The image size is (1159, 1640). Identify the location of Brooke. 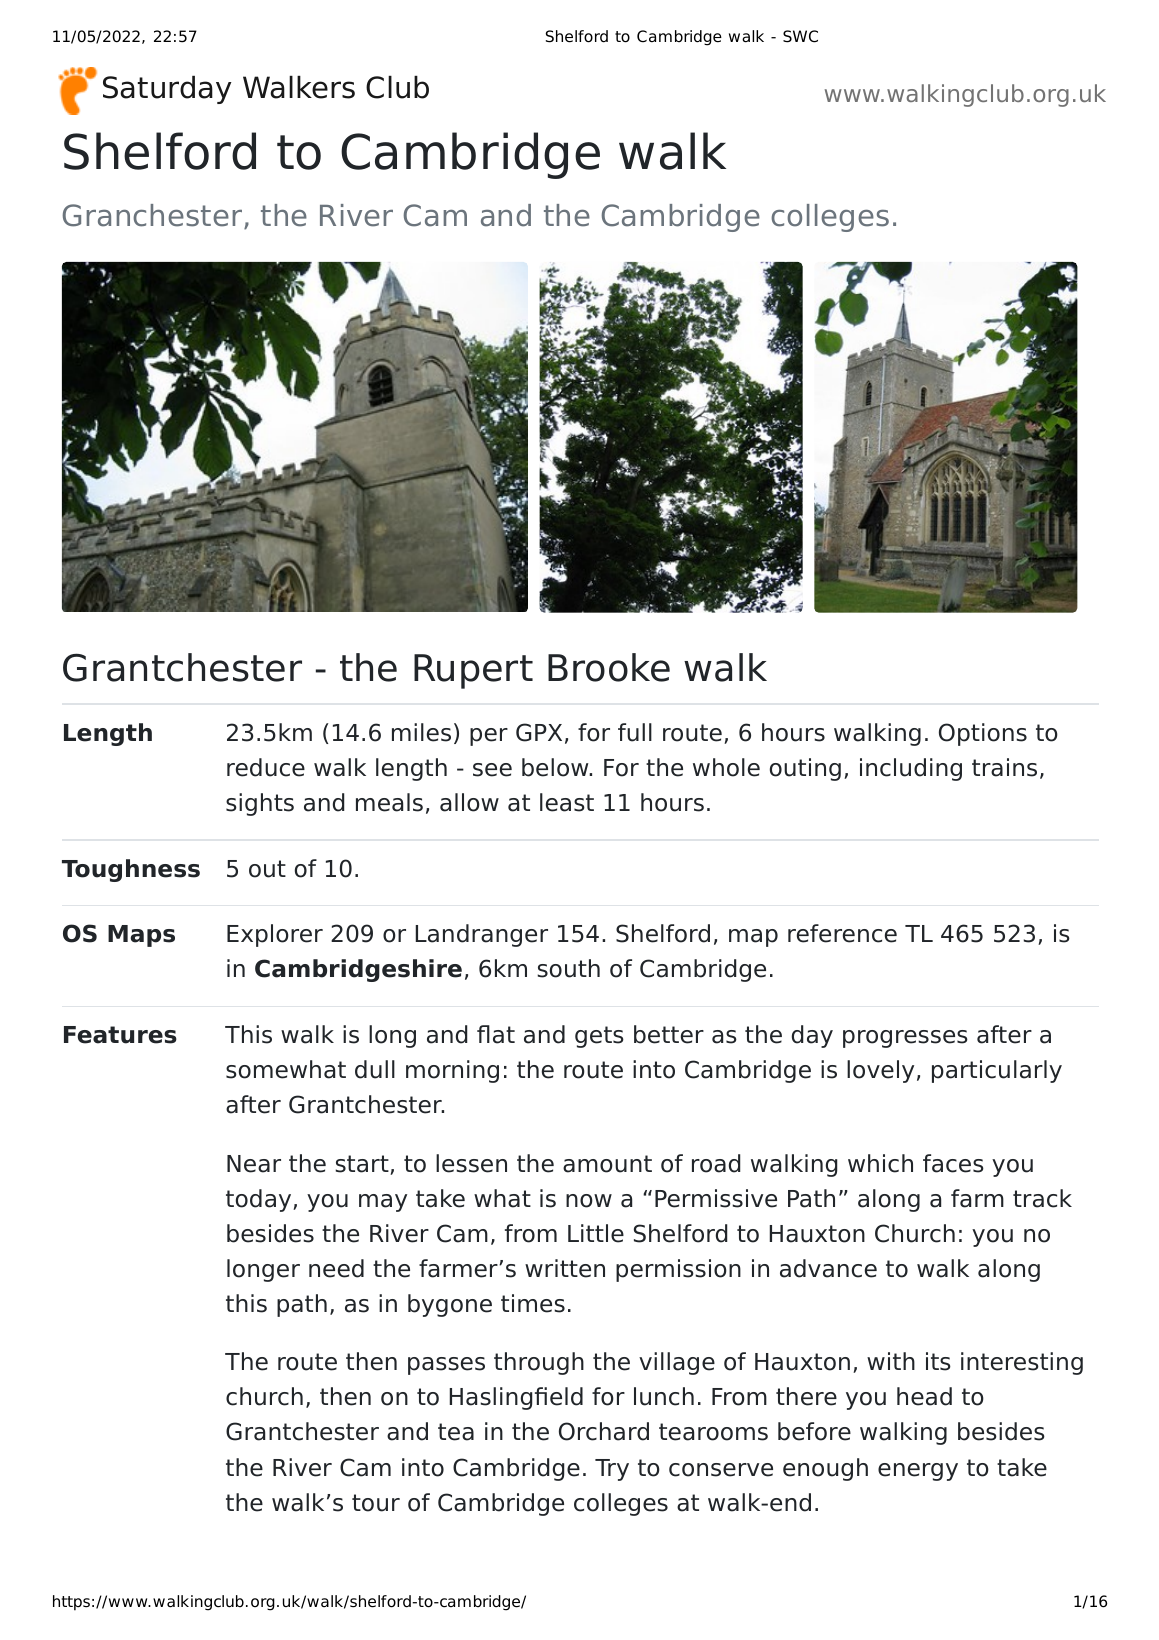
(609, 667).
